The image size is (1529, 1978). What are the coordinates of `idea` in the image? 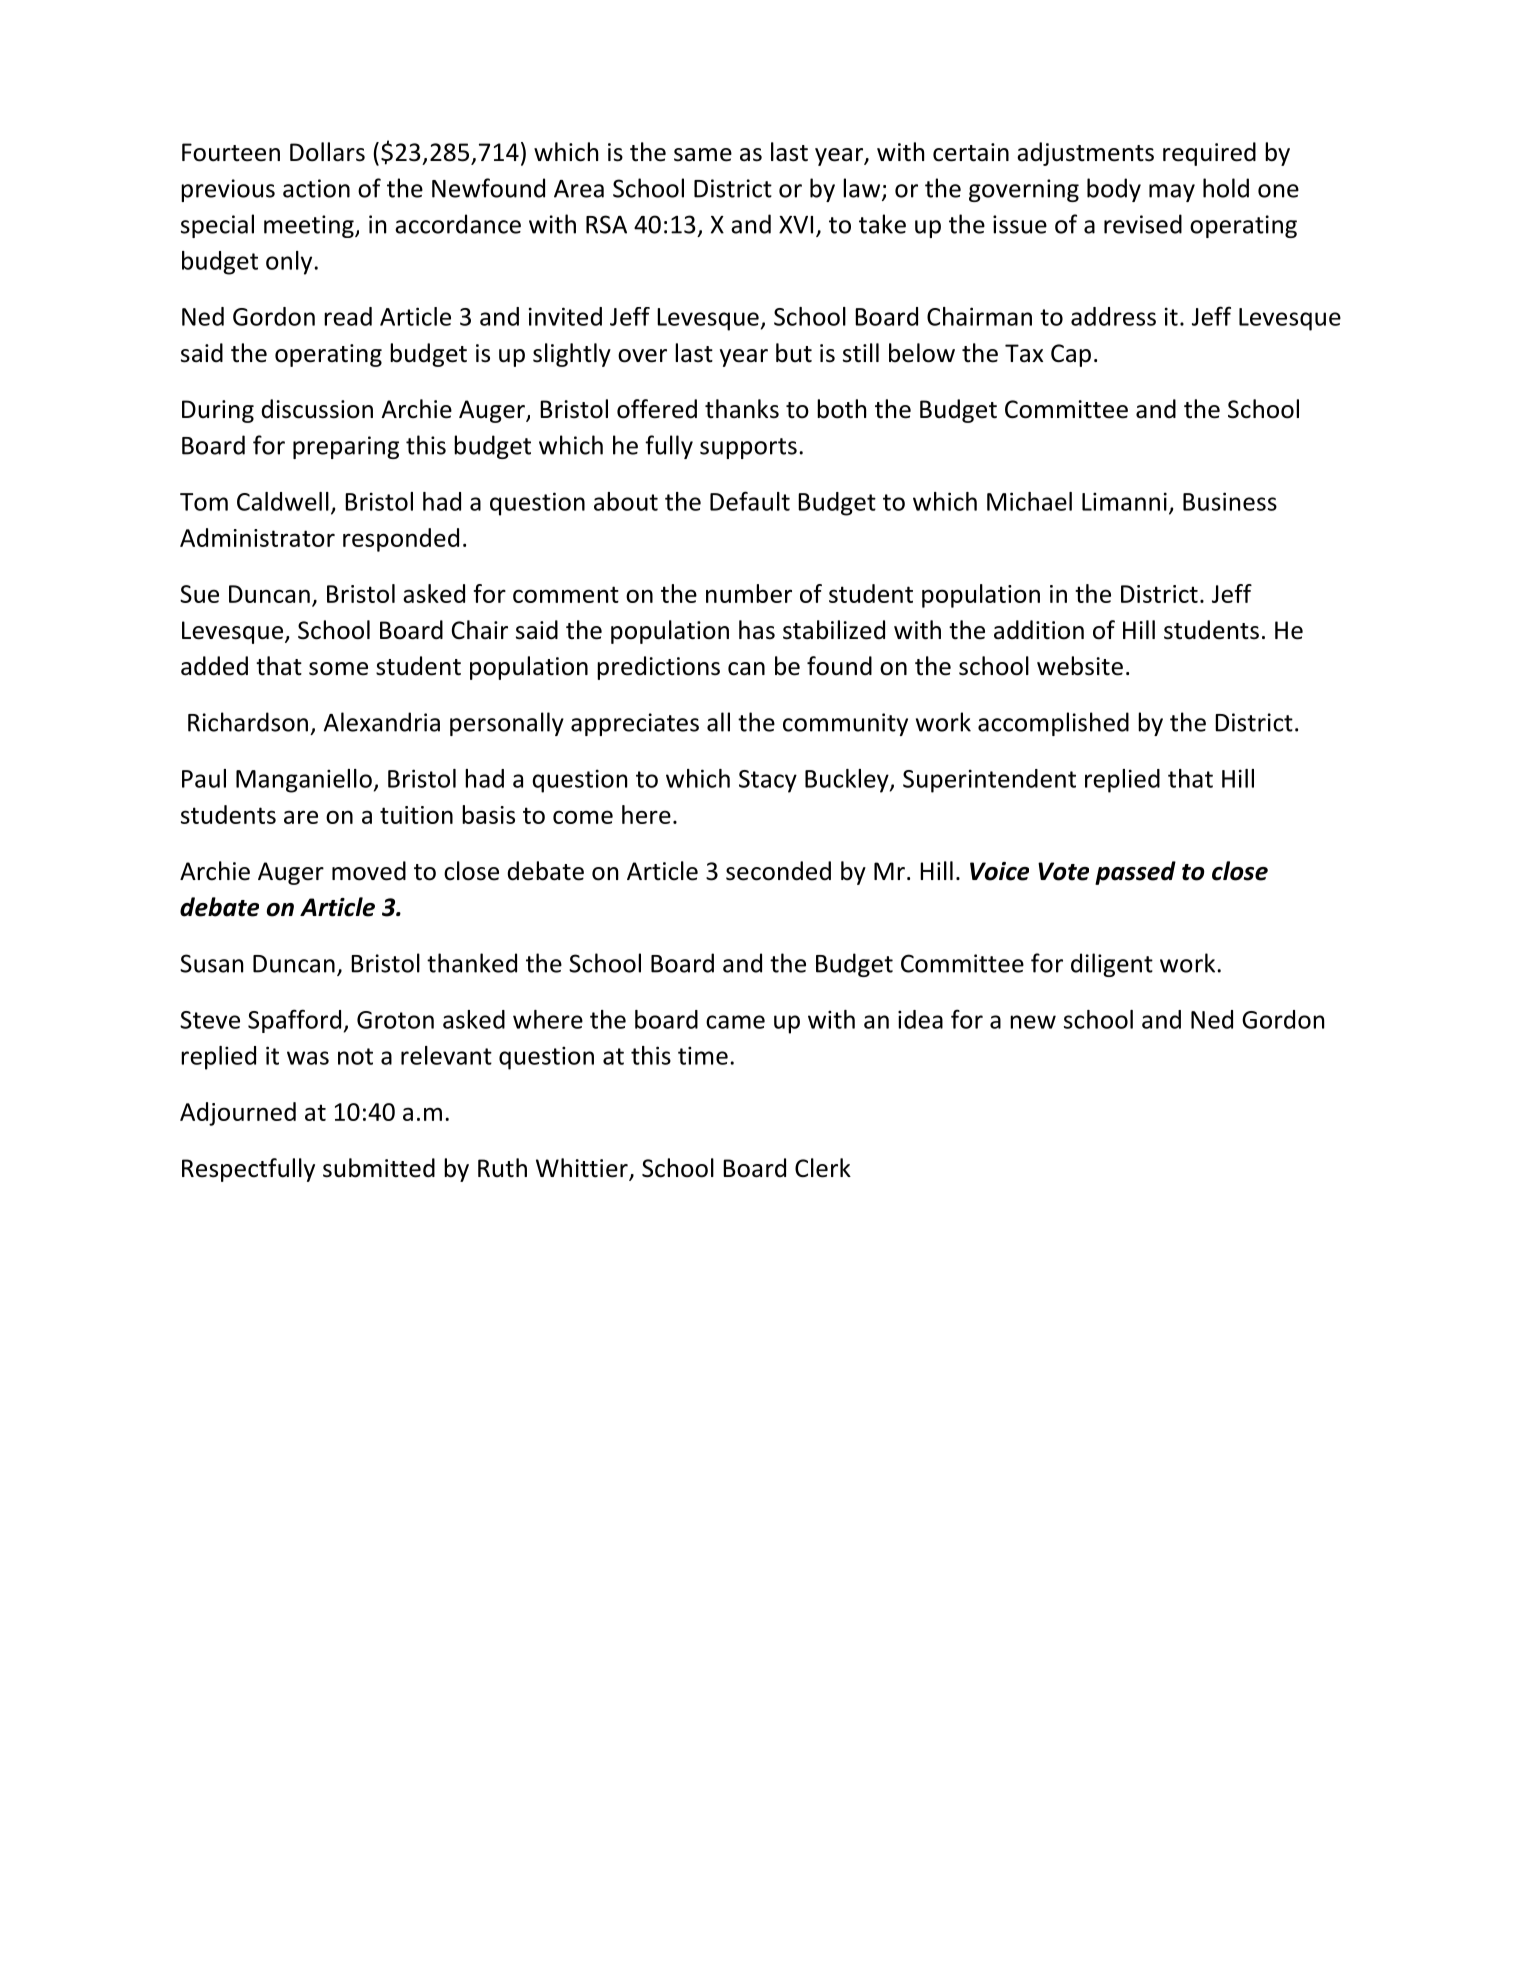 It's located at (920, 1019).
